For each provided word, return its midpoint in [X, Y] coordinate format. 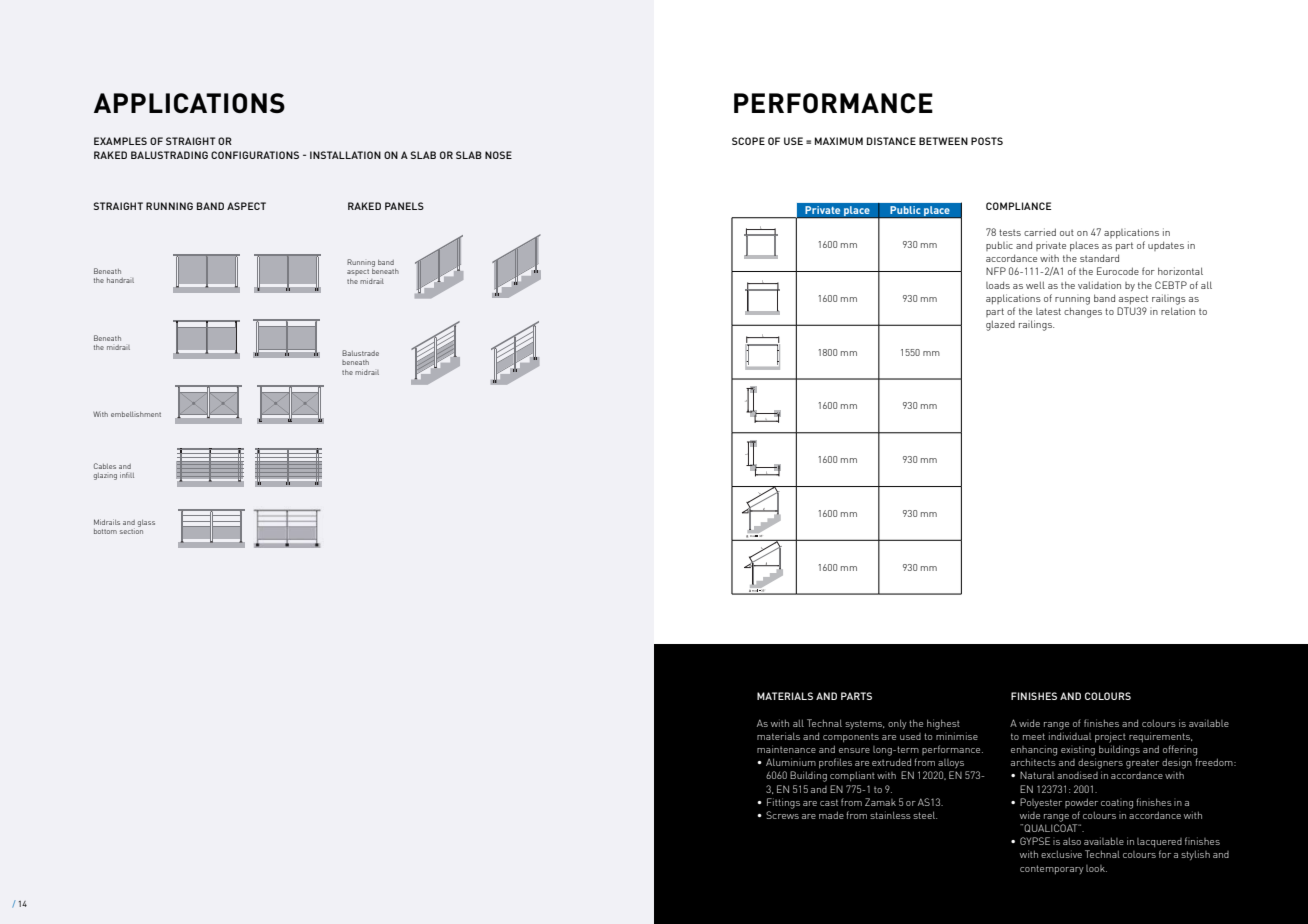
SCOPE [748, 141]
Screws [782, 815]
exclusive [1061, 854]
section [131, 530]
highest [943, 724]
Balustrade [360, 353]
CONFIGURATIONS [255, 155]
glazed [1000, 325]
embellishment [136, 414]
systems [864, 724]
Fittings [783, 803]
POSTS [987, 141]
